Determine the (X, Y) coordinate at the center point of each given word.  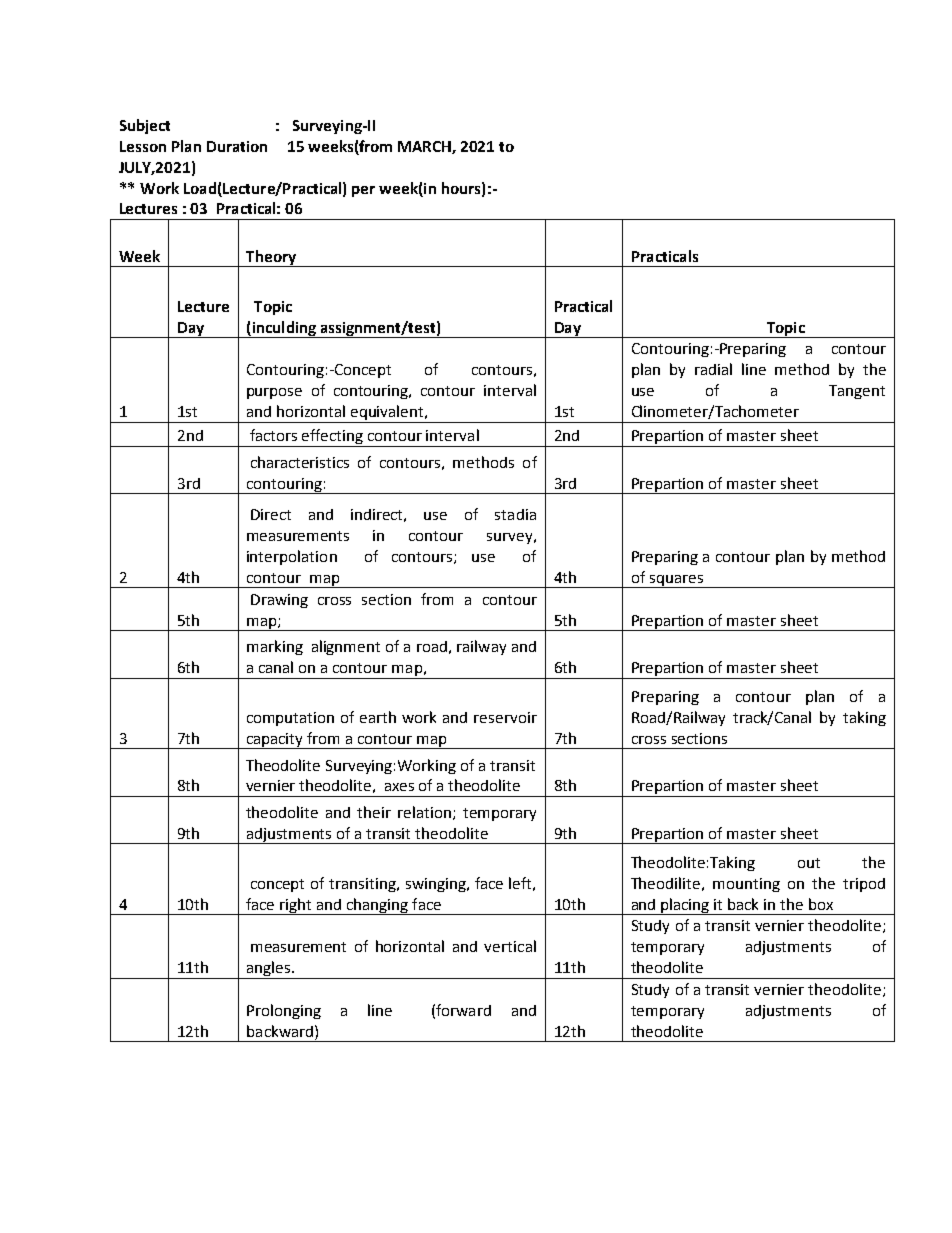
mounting (746, 885)
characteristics (300, 462)
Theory (271, 258)
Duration (237, 146)
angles (269, 970)
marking (275, 647)
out (809, 863)
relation (424, 812)
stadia (515, 514)
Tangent (857, 392)
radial (713, 369)
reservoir (505, 717)
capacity (275, 741)
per (363, 191)
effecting (333, 438)
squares (676, 581)
